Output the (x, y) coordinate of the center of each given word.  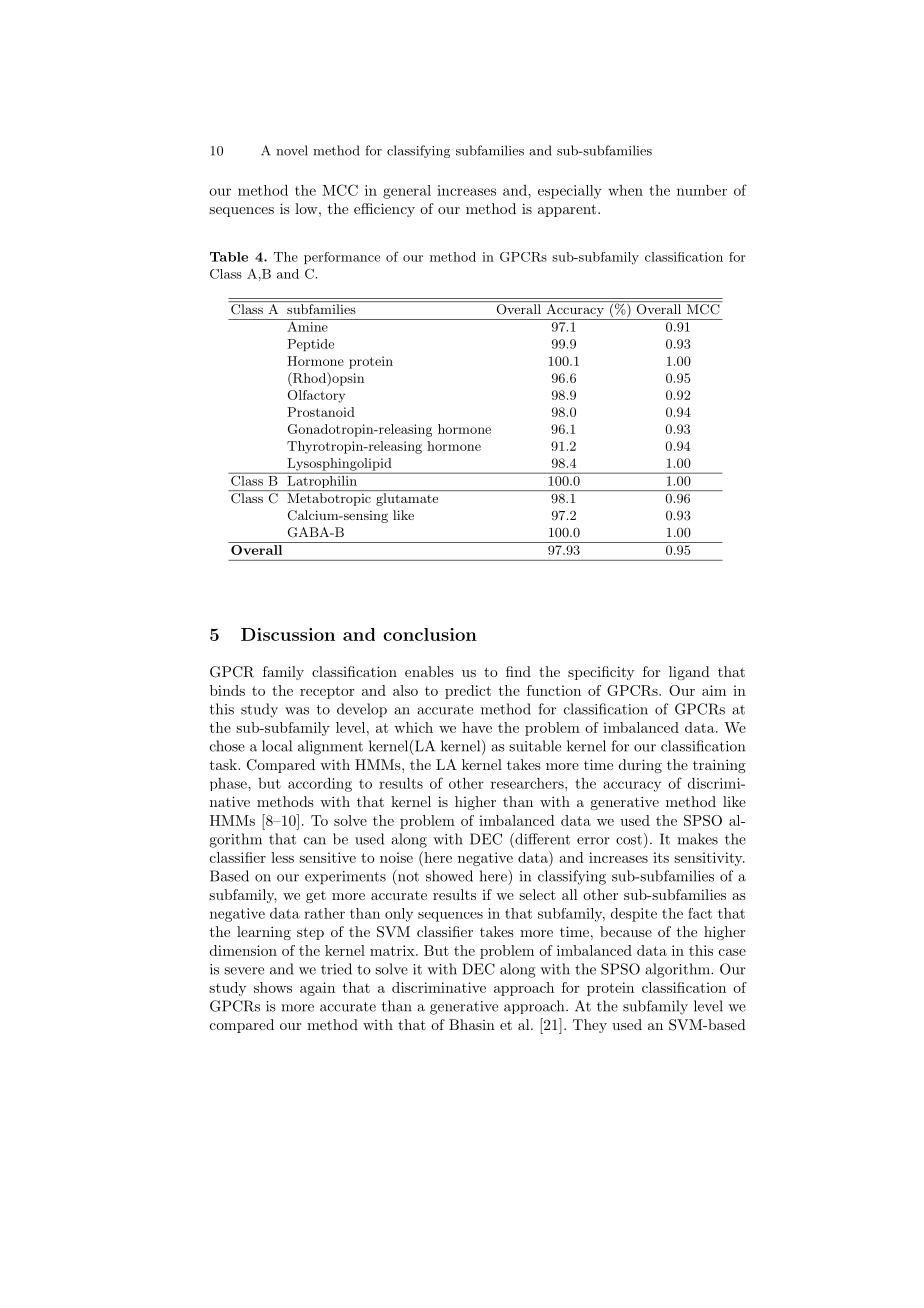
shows (273, 987)
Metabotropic (329, 499)
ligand (689, 673)
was (297, 711)
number (702, 190)
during (640, 766)
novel (292, 150)
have (477, 727)
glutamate (407, 499)
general (407, 192)
